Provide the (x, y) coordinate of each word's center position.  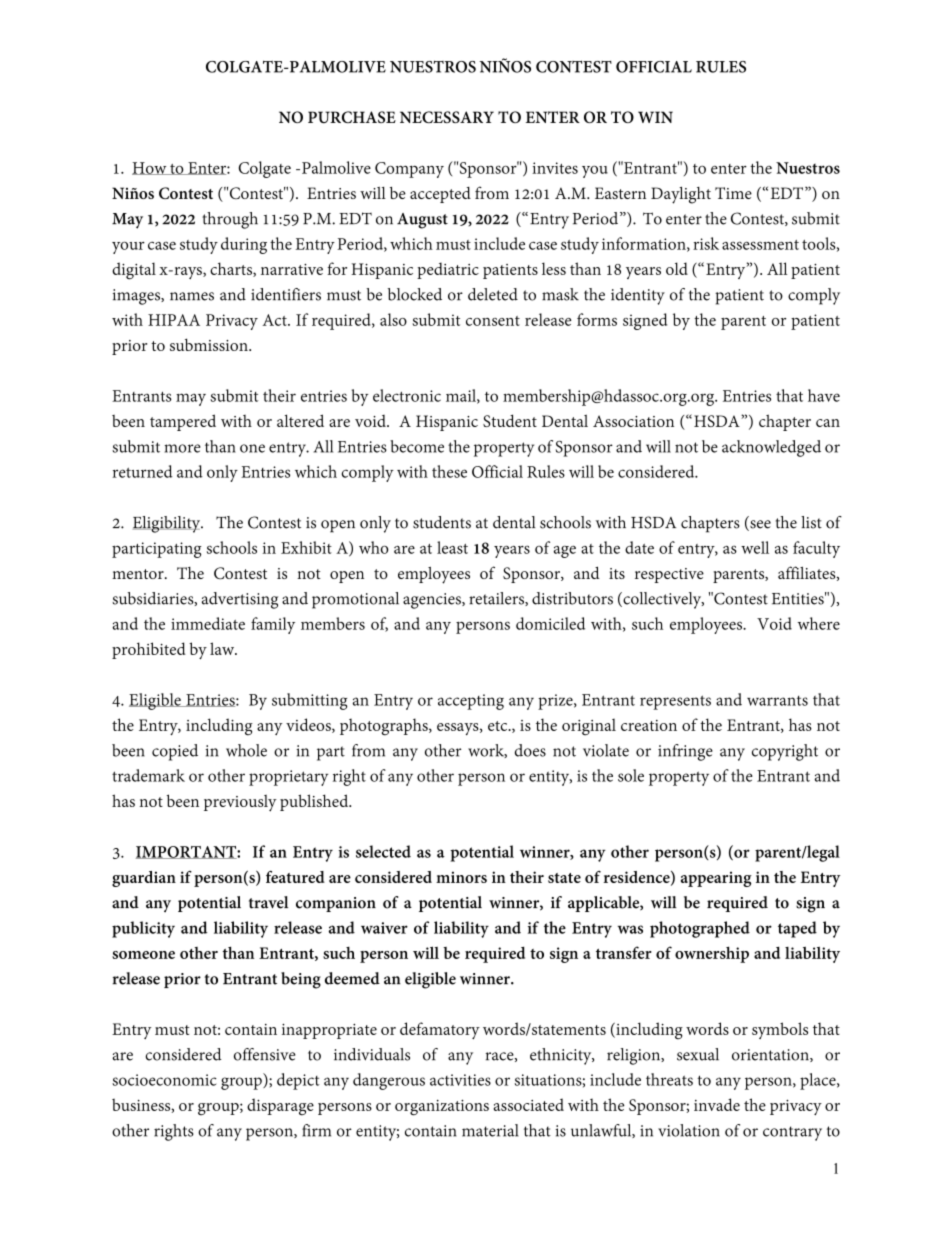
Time (733, 193)
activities (460, 1080)
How (150, 168)
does (530, 750)
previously (240, 803)
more (182, 448)
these (449, 471)
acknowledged (771, 448)
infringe (685, 752)
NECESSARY (447, 117)
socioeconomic (164, 1080)
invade (717, 1104)
